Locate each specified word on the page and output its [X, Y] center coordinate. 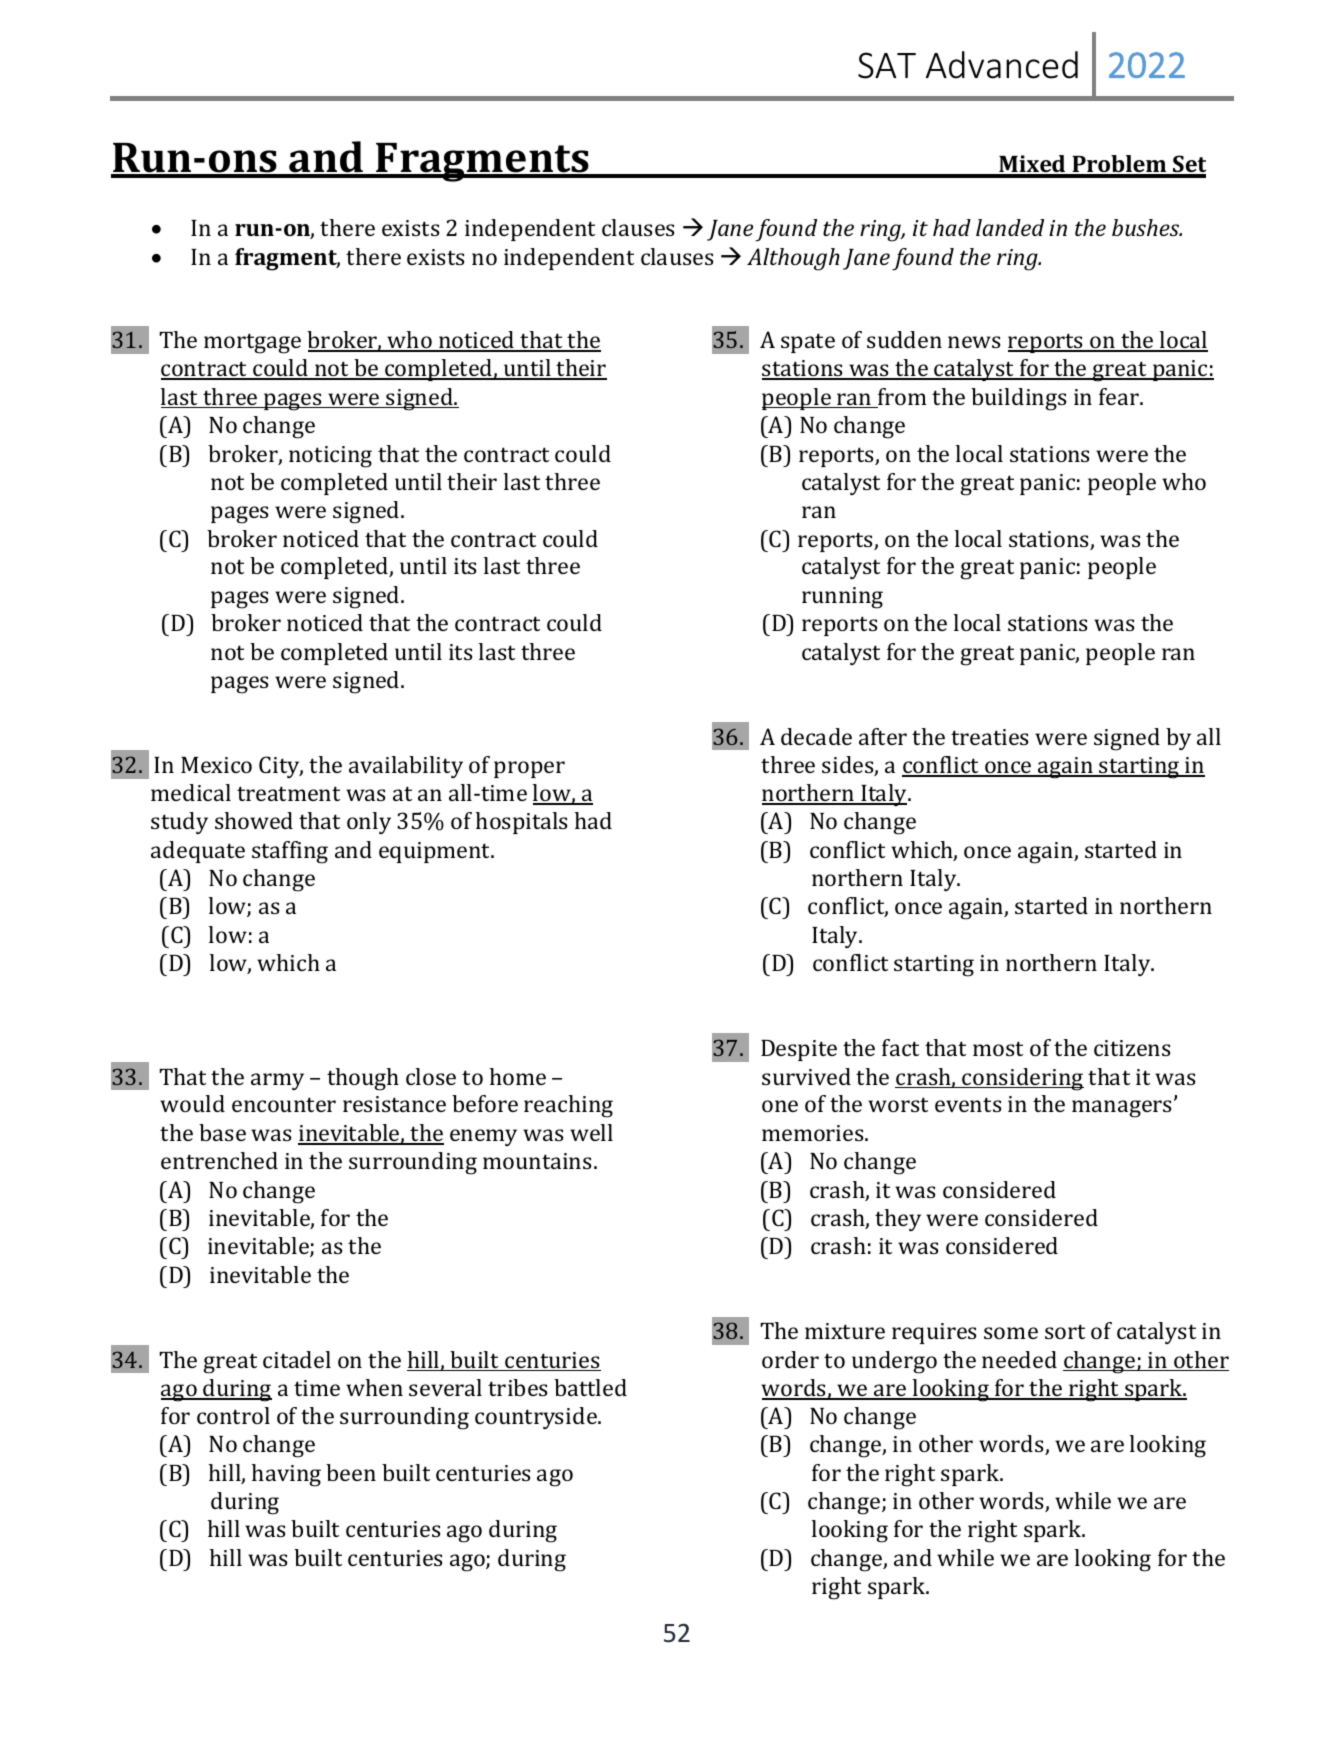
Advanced [1002, 65]
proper [529, 769]
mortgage [252, 343]
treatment [288, 793]
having [286, 1475]
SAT [887, 65]
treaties [989, 737]
